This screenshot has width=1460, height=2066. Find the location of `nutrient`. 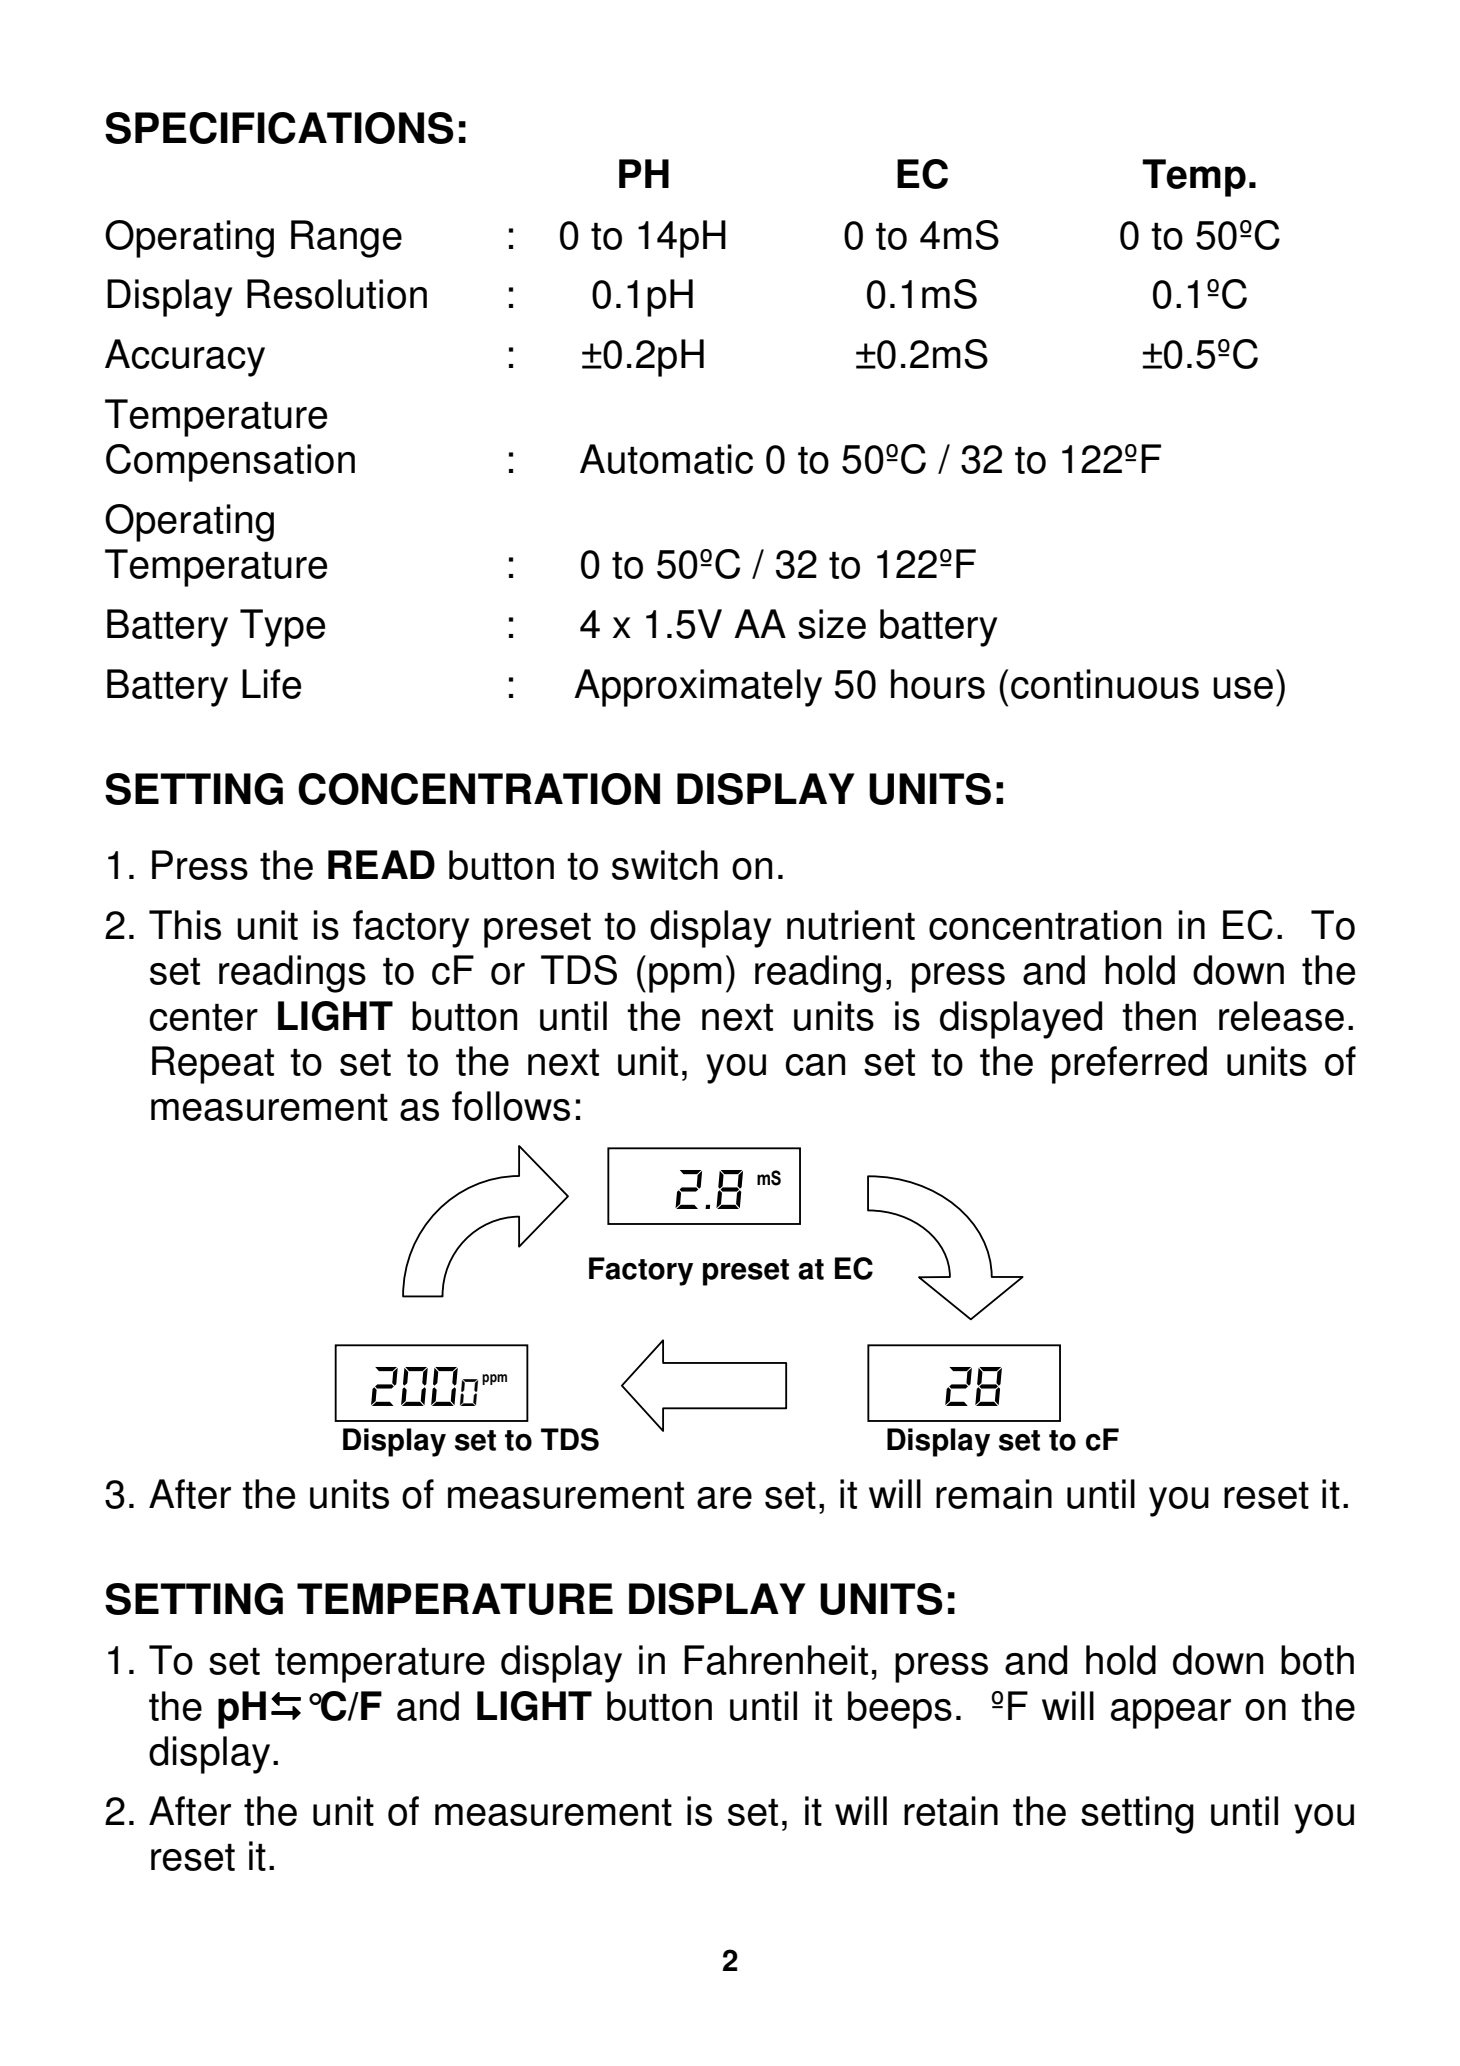

nutrient is located at coordinates (851, 925).
